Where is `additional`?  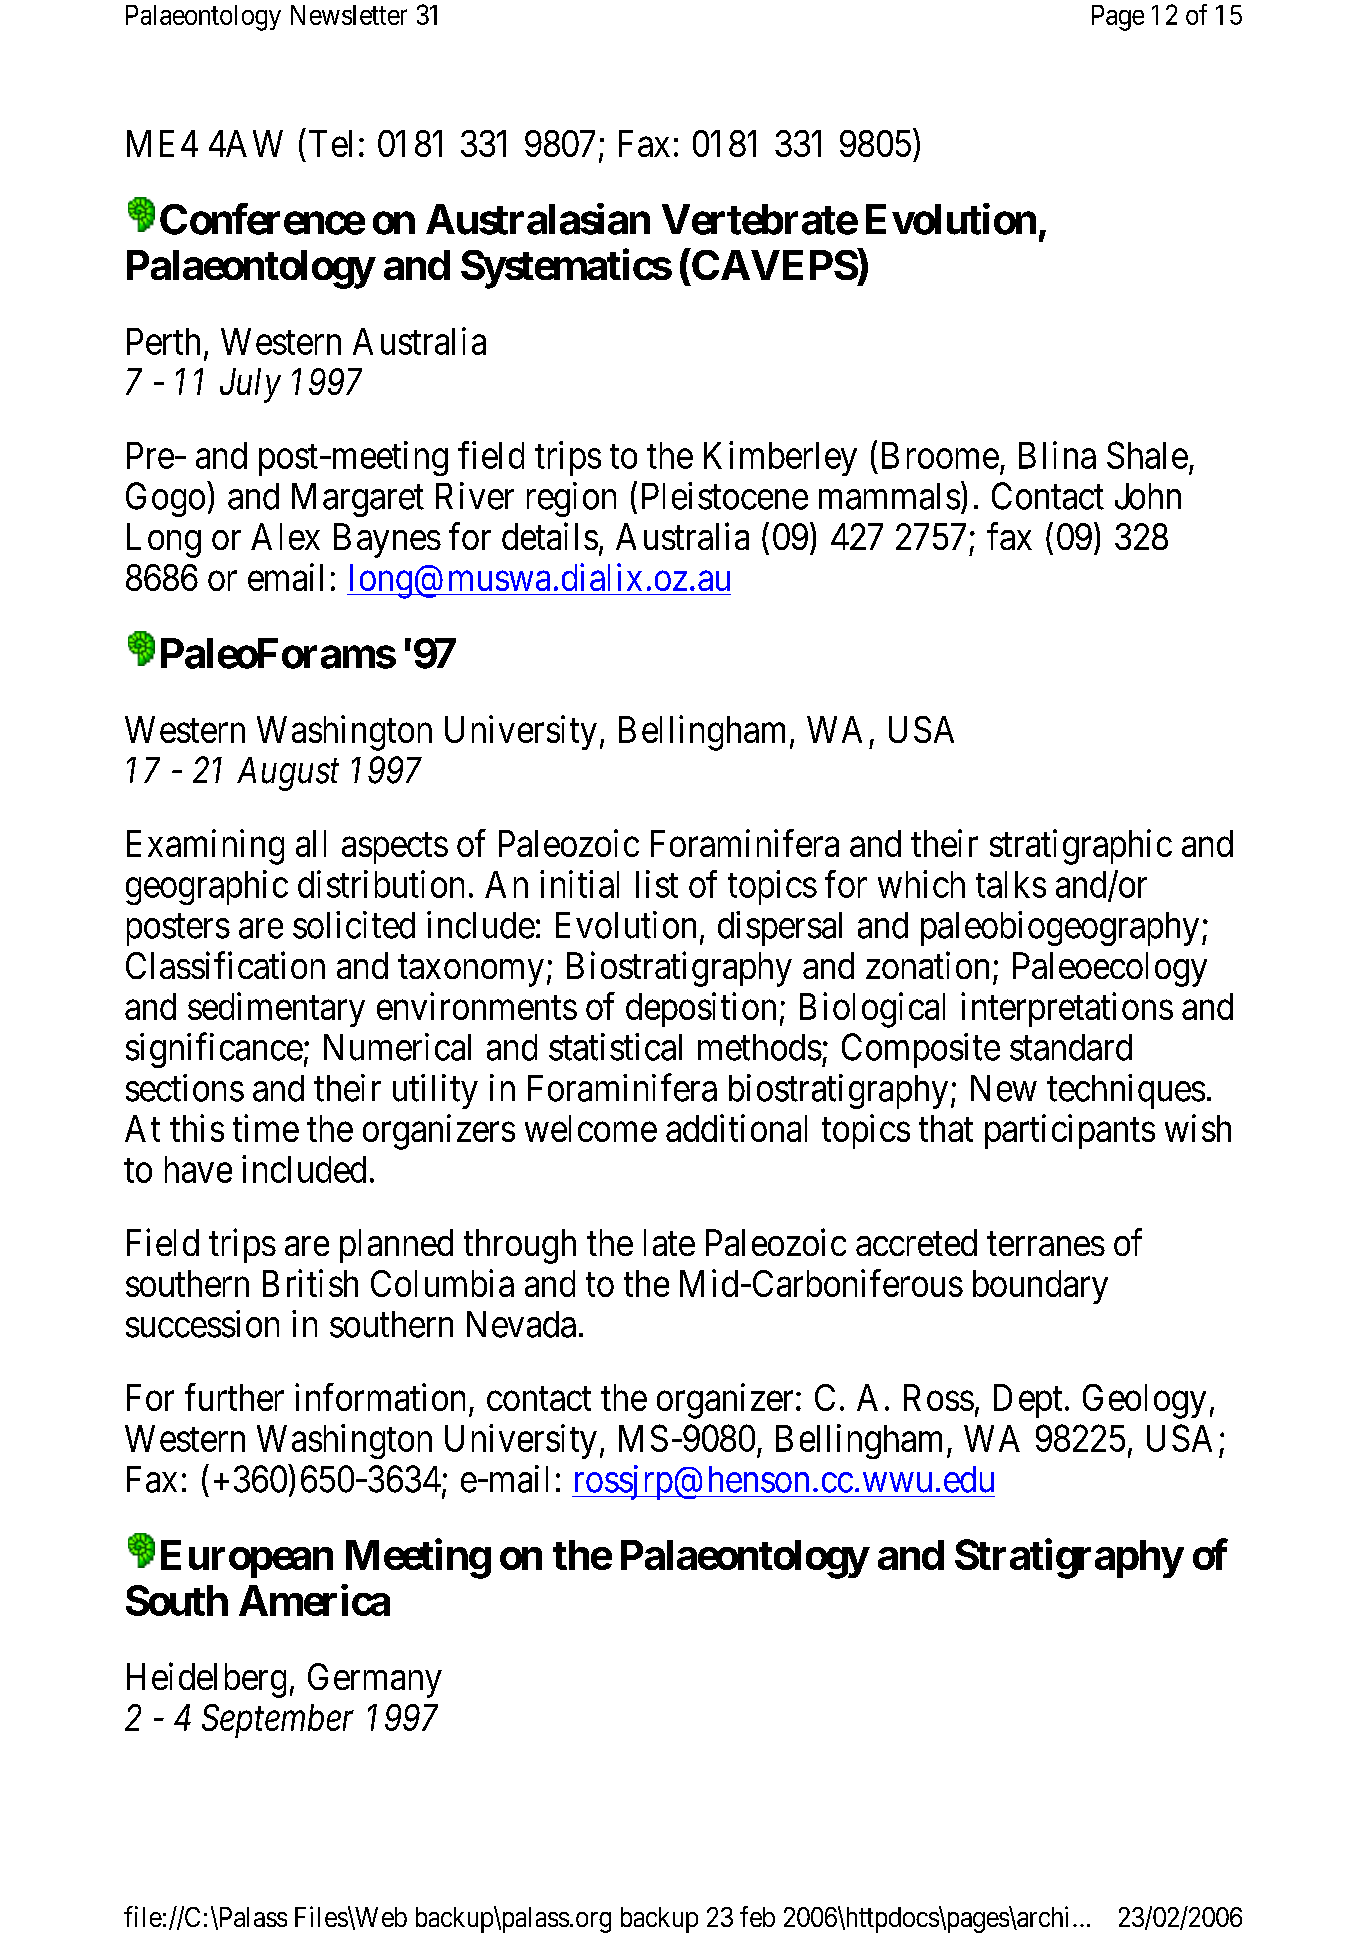 additional is located at coordinates (736, 1128).
